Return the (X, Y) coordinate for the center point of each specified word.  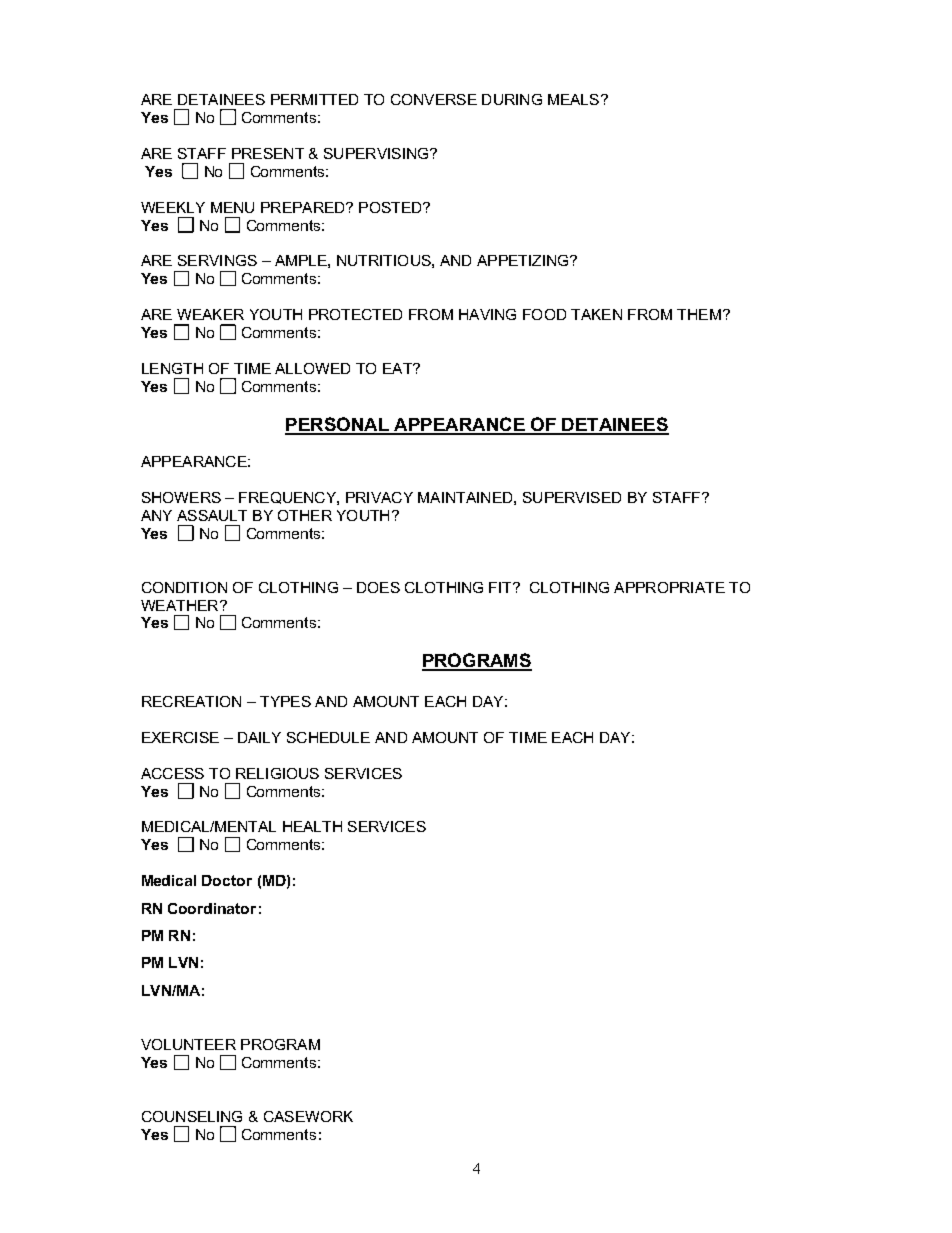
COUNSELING (192, 1116)
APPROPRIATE (669, 587)
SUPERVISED (572, 497)
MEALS (573, 99)
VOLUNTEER (188, 1044)
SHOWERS (181, 497)
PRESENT (268, 153)
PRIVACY (379, 497)
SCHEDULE (328, 737)
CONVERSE (434, 99)
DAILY (259, 737)
